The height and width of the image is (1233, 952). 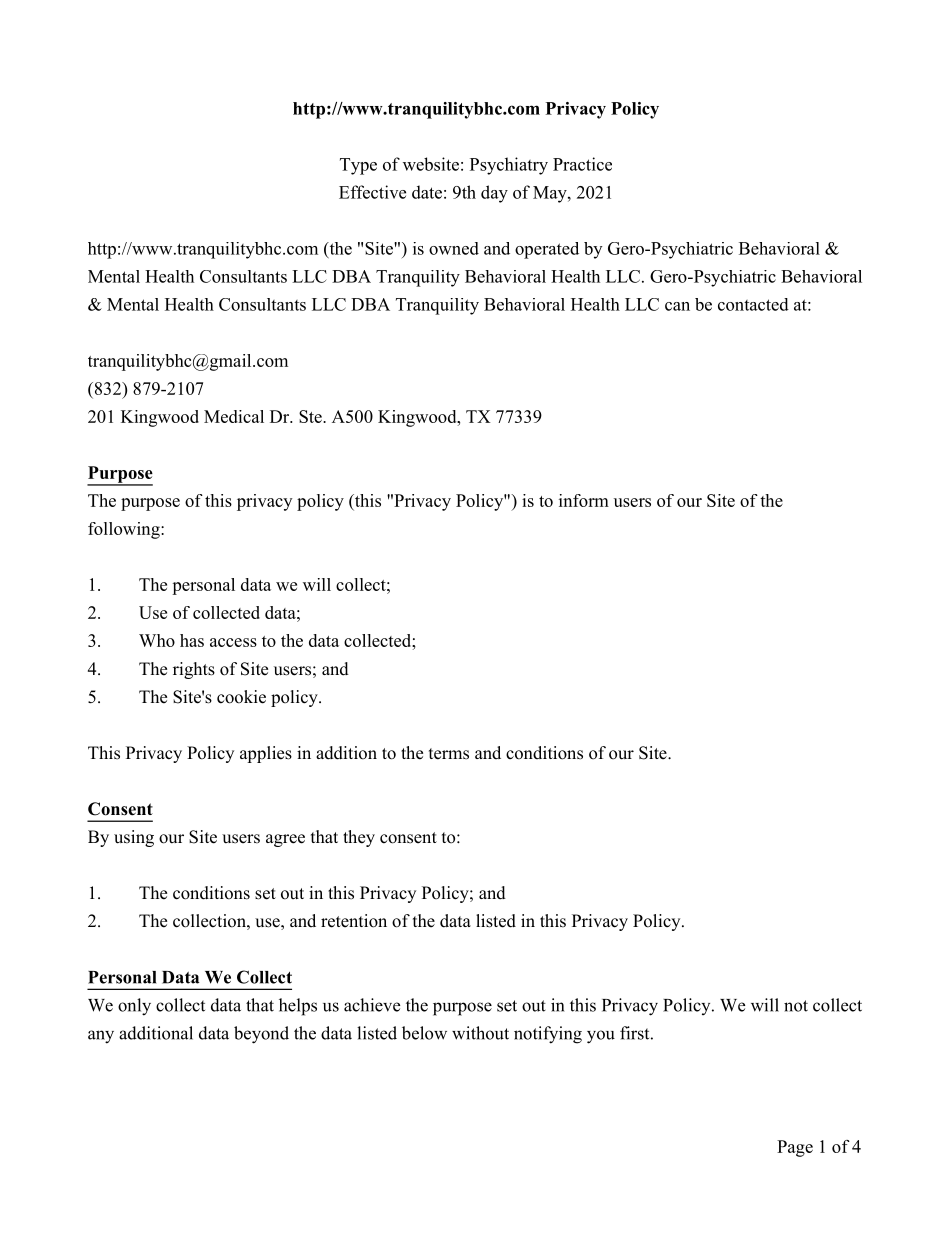 What do you see at coordinates (584, 500) in the image?
I see `inform` at bounding box center [584, 500].
